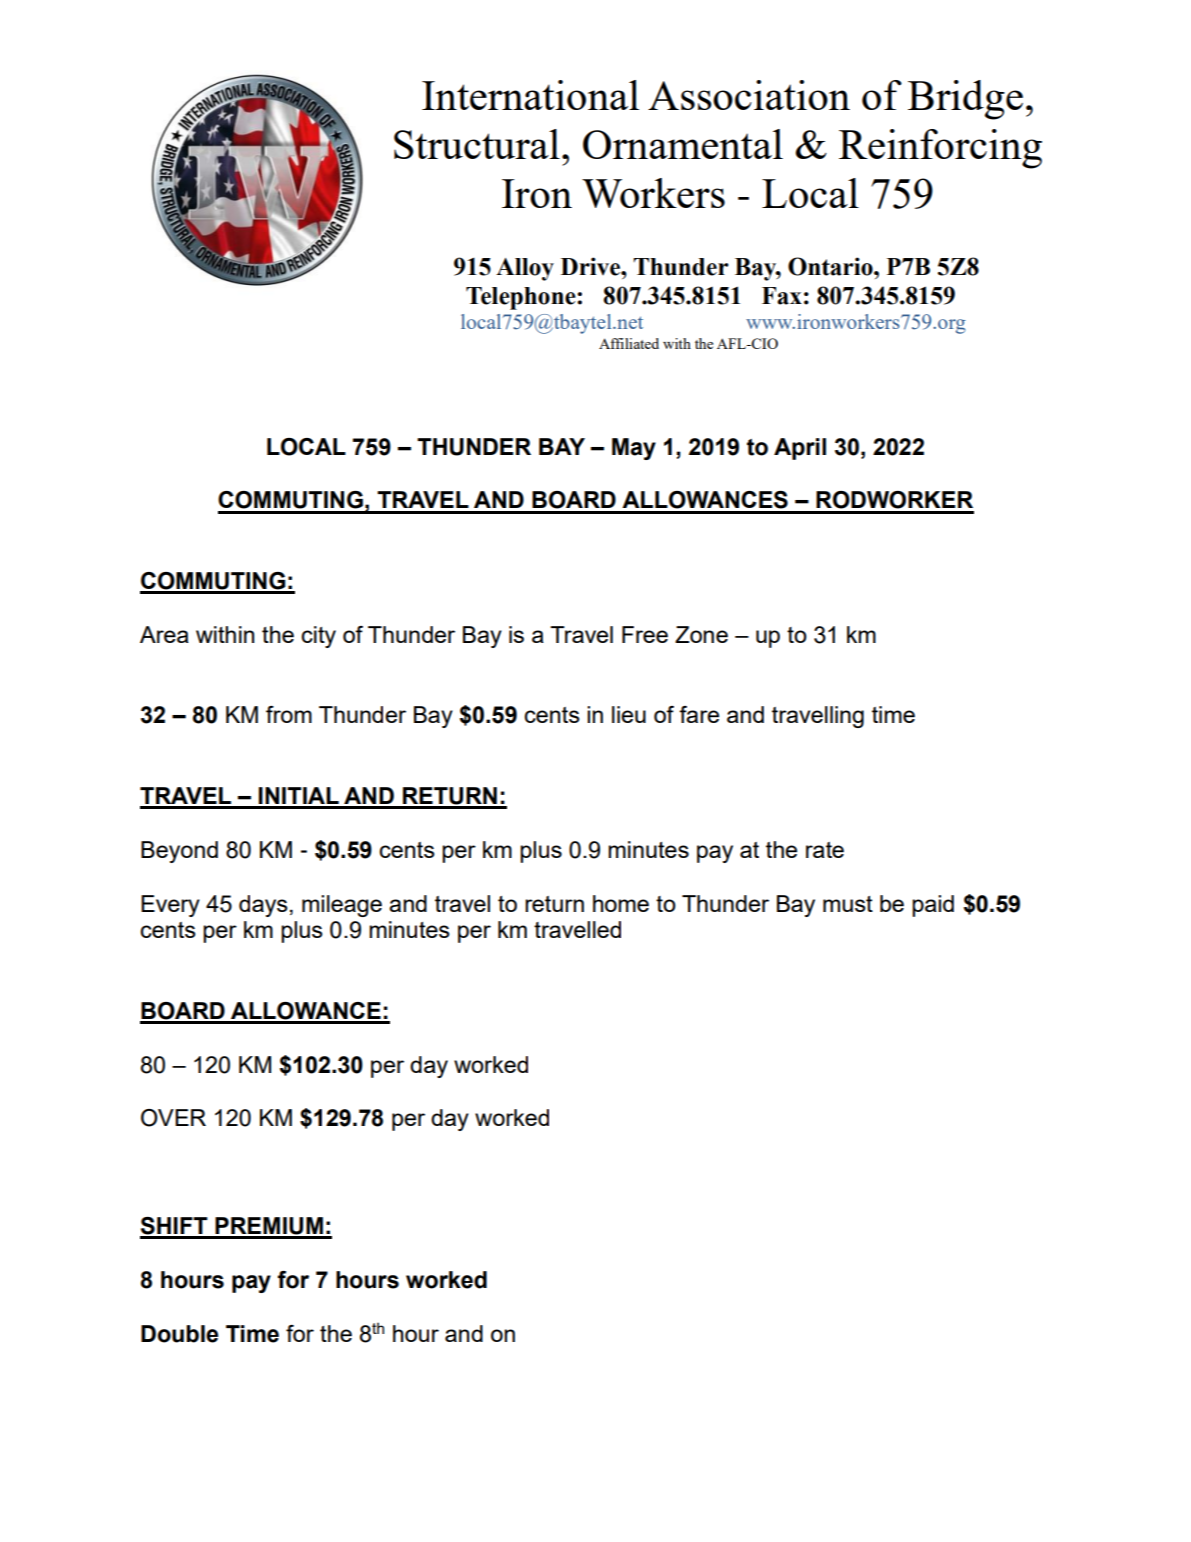 This image has width=1191, height=1542. What do you see at coordinates (477, 144) in the image?
I see `Structural` at bounding box center [477, 144].
